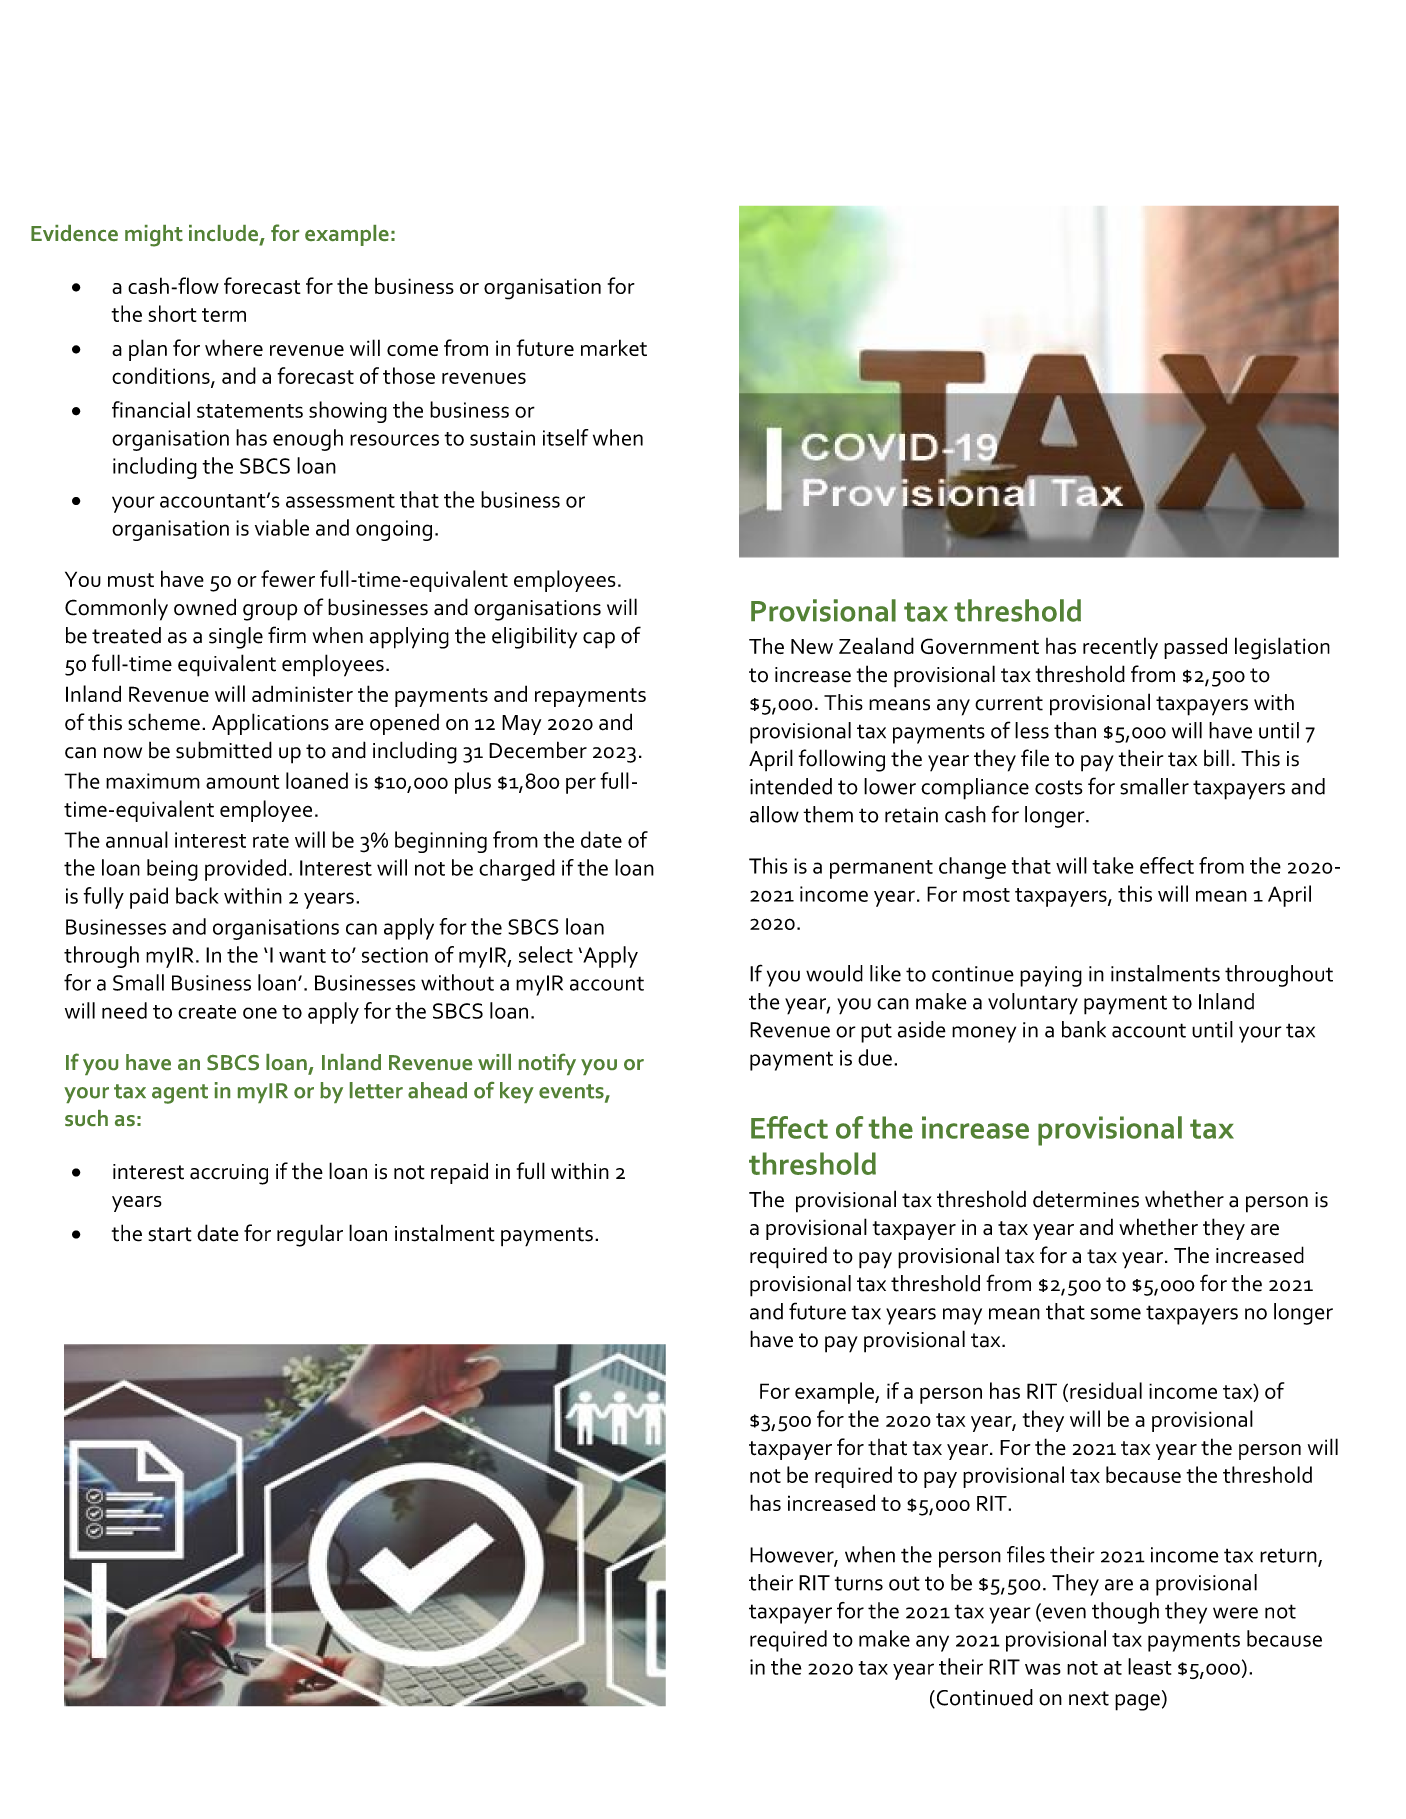  I want to click on key, so click(517, 1092).
